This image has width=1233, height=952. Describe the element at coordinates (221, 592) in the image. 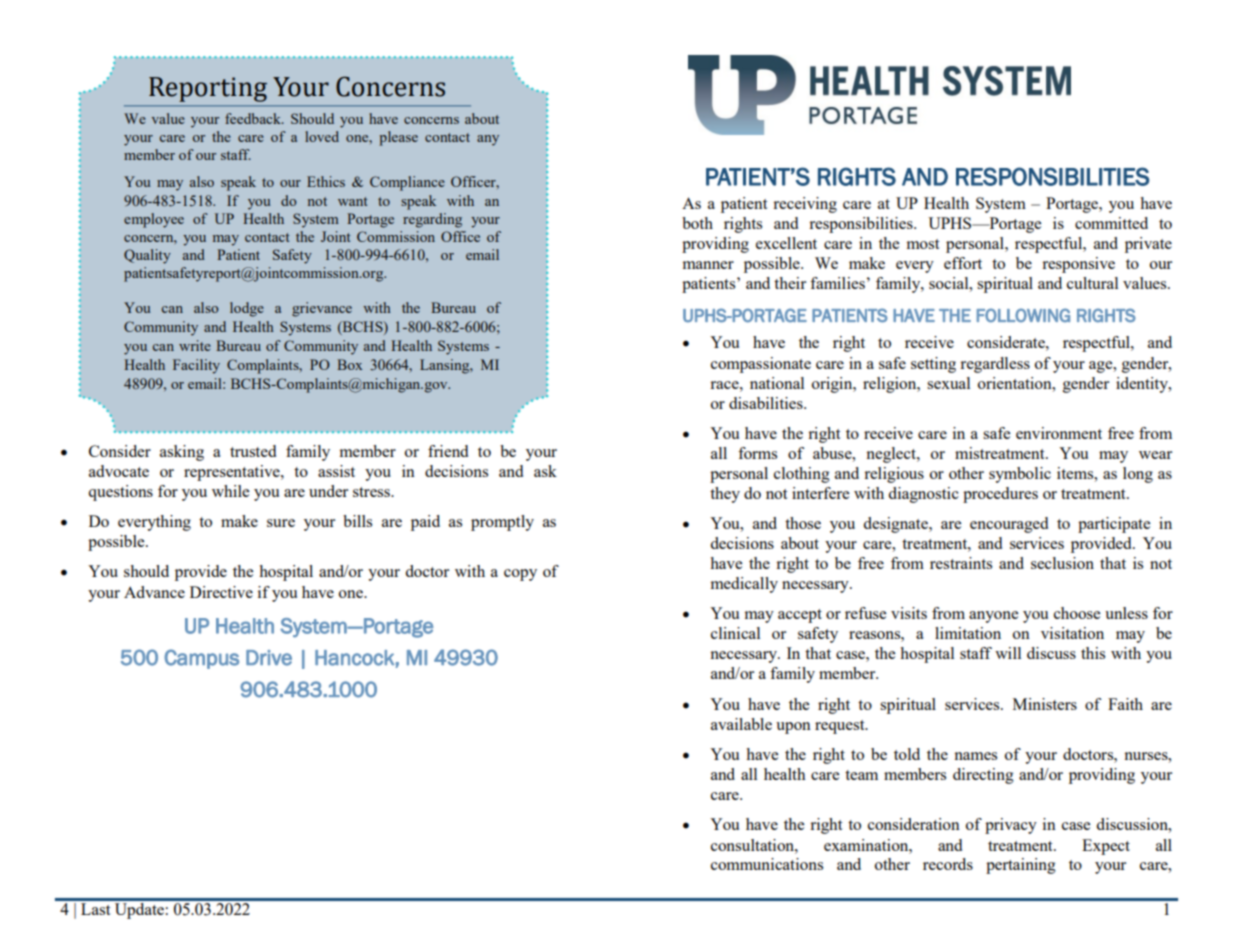

I see `Directive` at that location.
